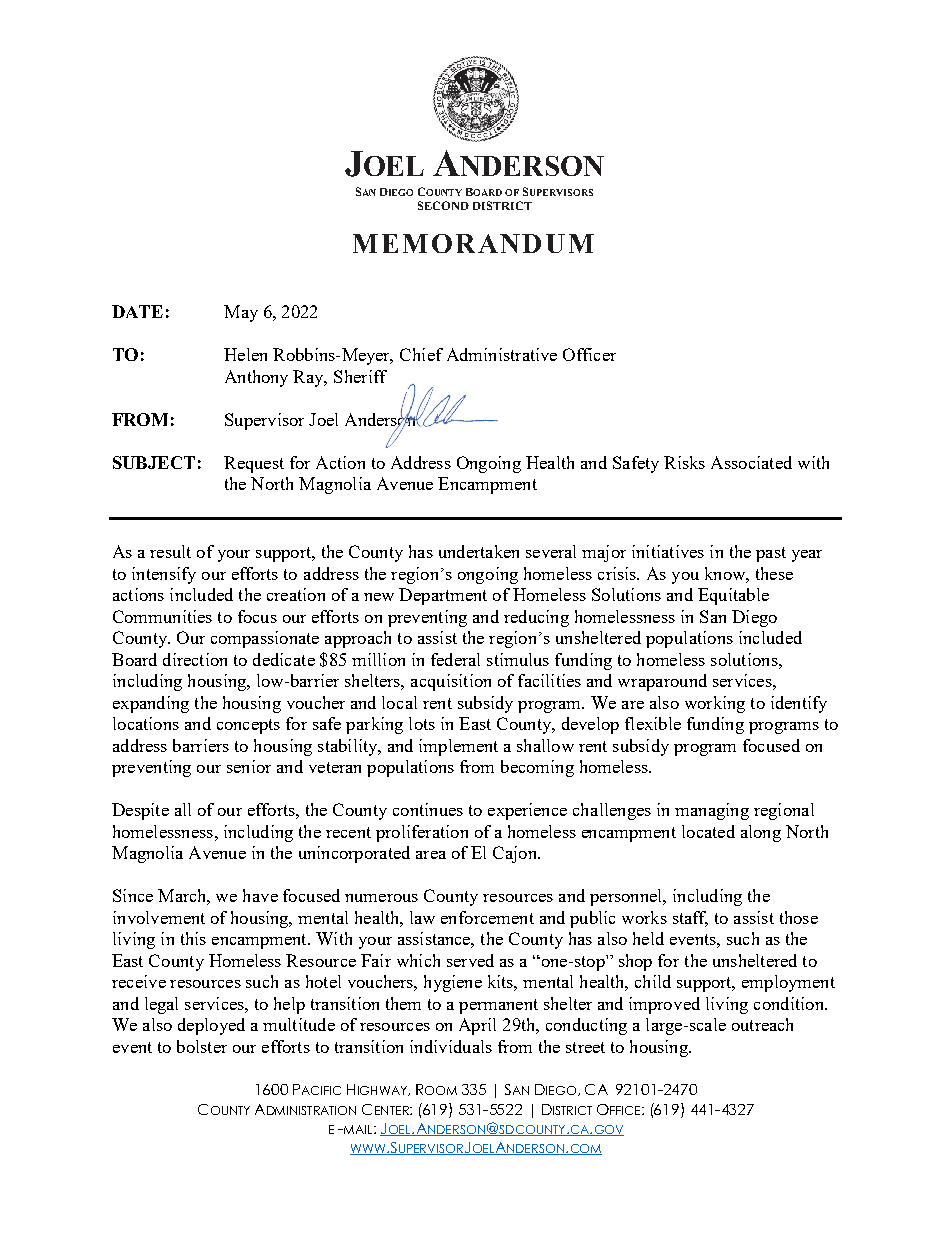 The width and height of the screenshot is (952, 1233). I want to click on federal, so click(455, 659).
